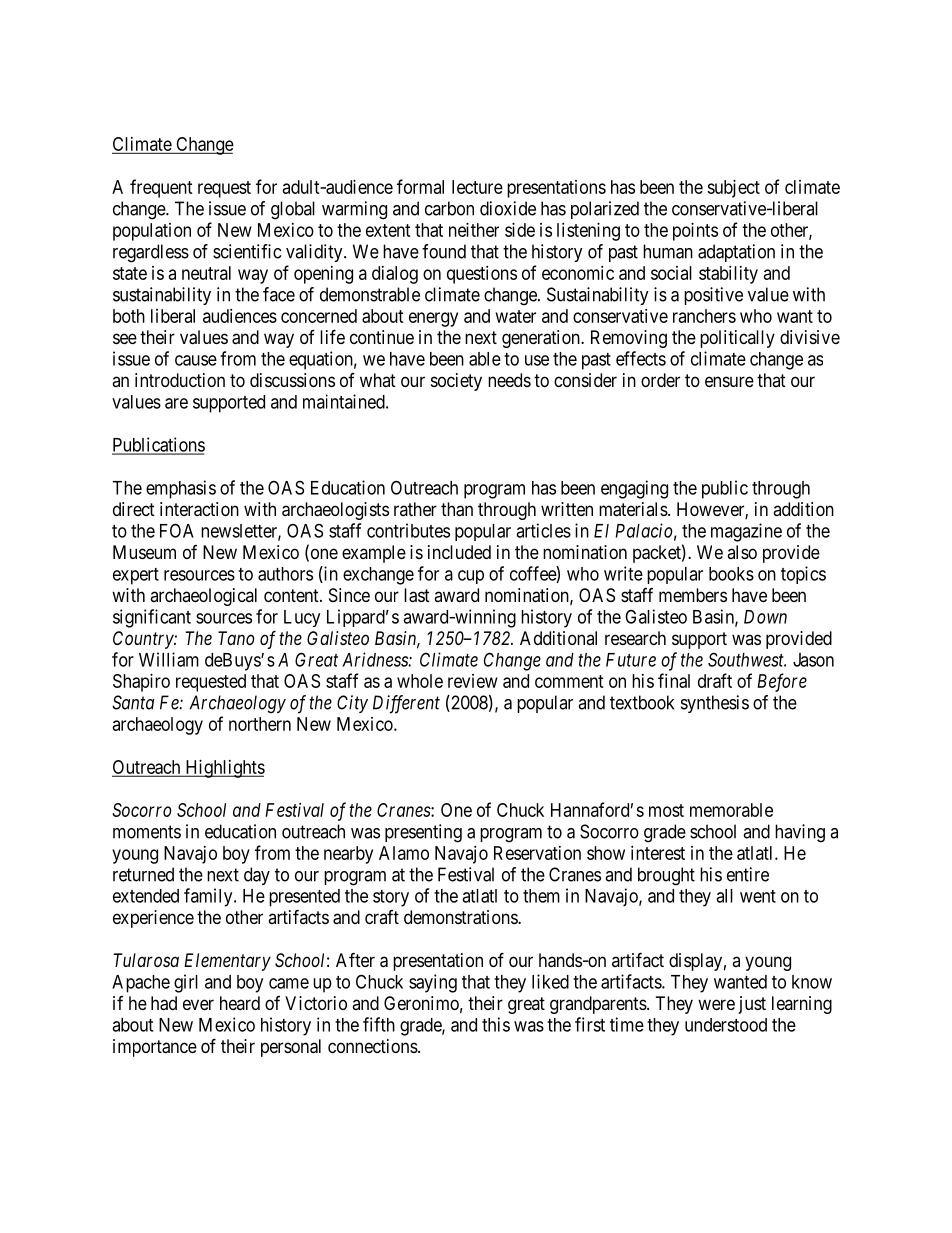 This screenshot has height=1233, width=952. Describe the element at coordinates (417, 595) in the screenshot. I see `last` at that location.
